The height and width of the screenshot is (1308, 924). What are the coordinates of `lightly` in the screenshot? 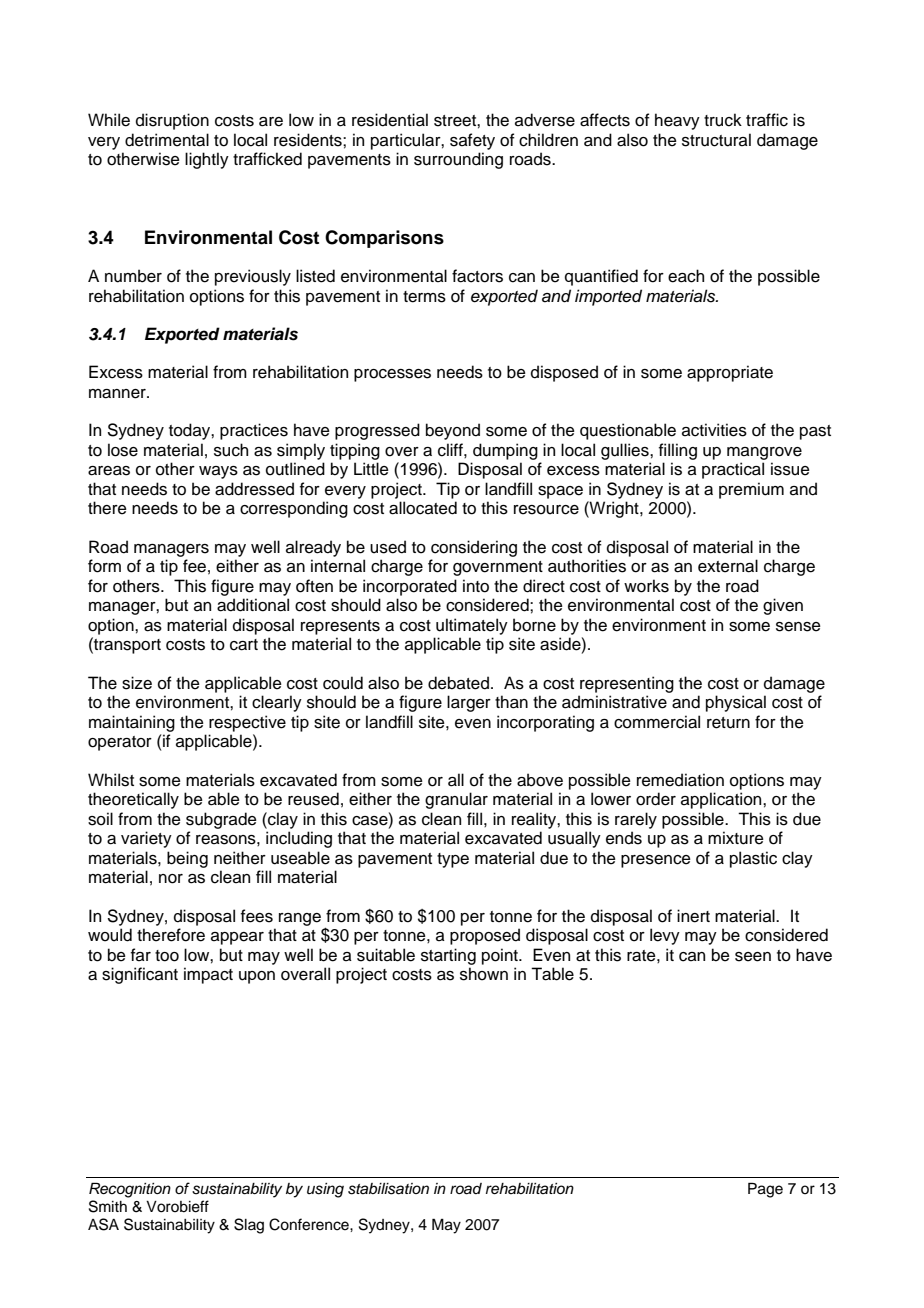 It's located at (207, 160).
